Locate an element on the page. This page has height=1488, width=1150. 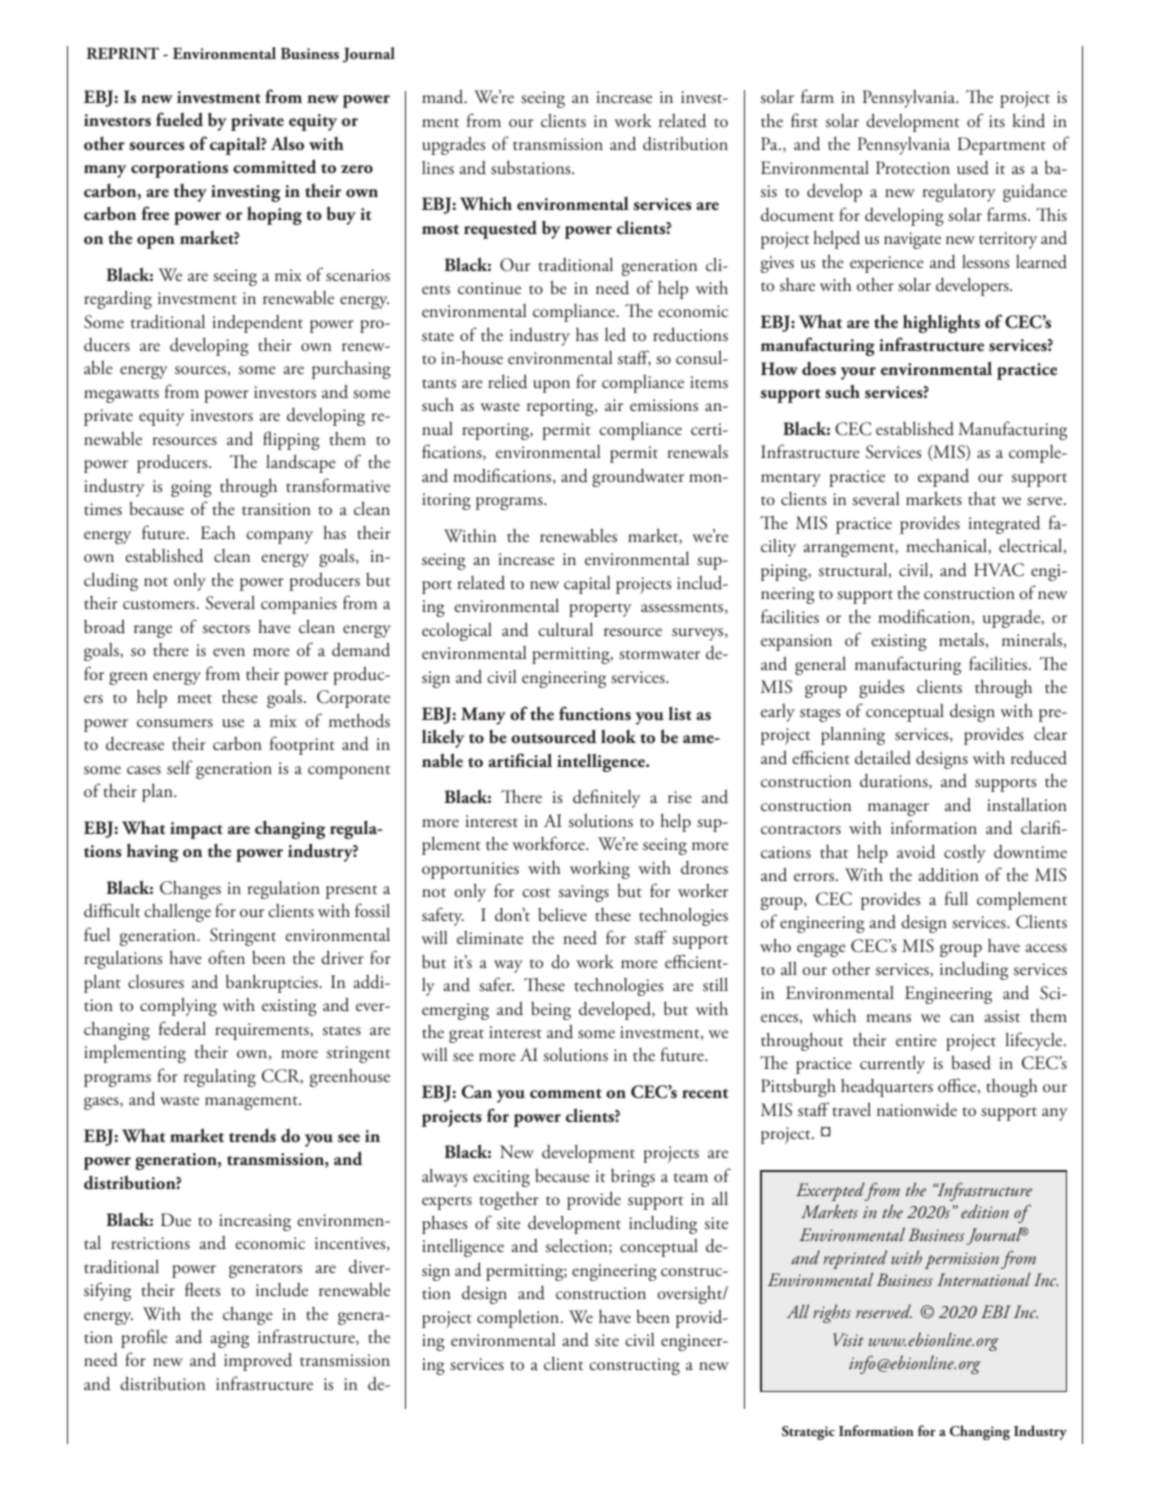
detailed is located at coordinates (883, 758).
